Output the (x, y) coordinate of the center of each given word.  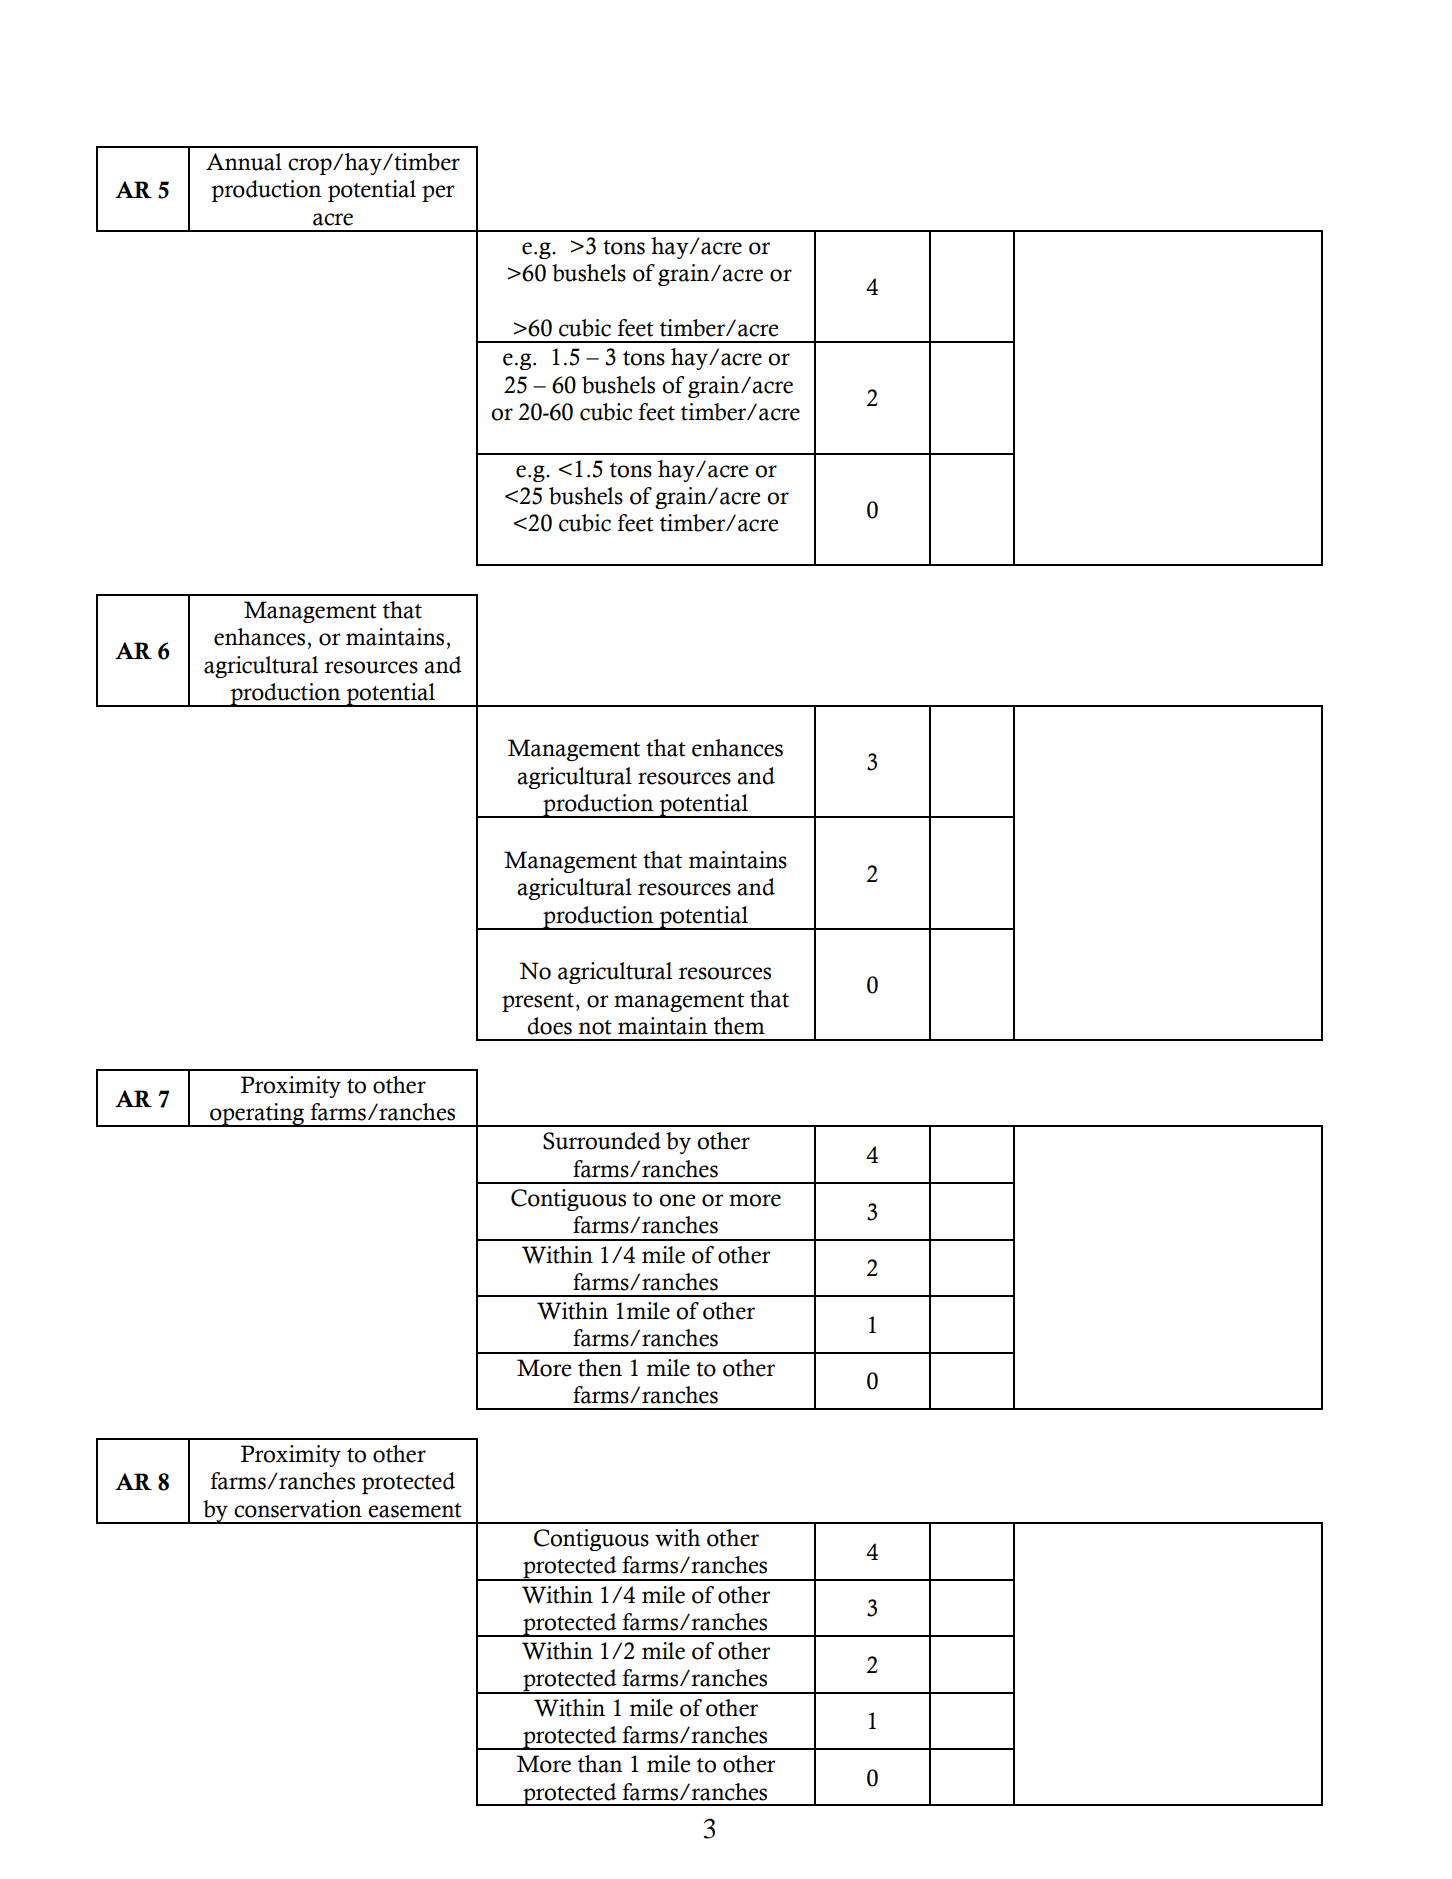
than (600, 1764)
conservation (298, 1509)
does (550, 1026)
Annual (244, 162)
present (538, 1002)
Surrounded (602, 1141)
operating (257, 1115)
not (595, 1027)
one (677, 1200)
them (739, 1026)
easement (415, 1510)
